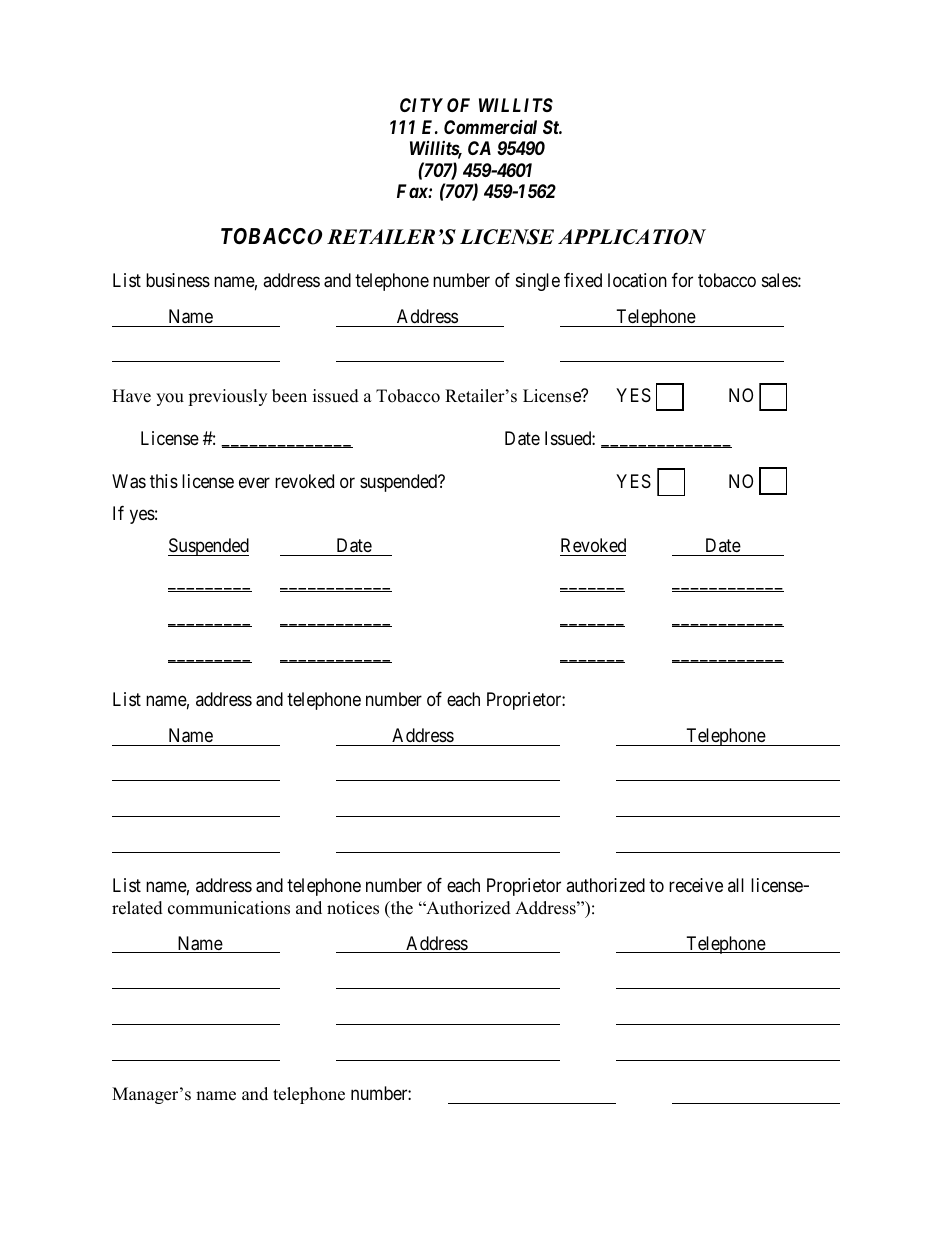 This page has width=952, height=1233. Describe the element at coordinates (164, 481) in the page. I see `this` at that location.
